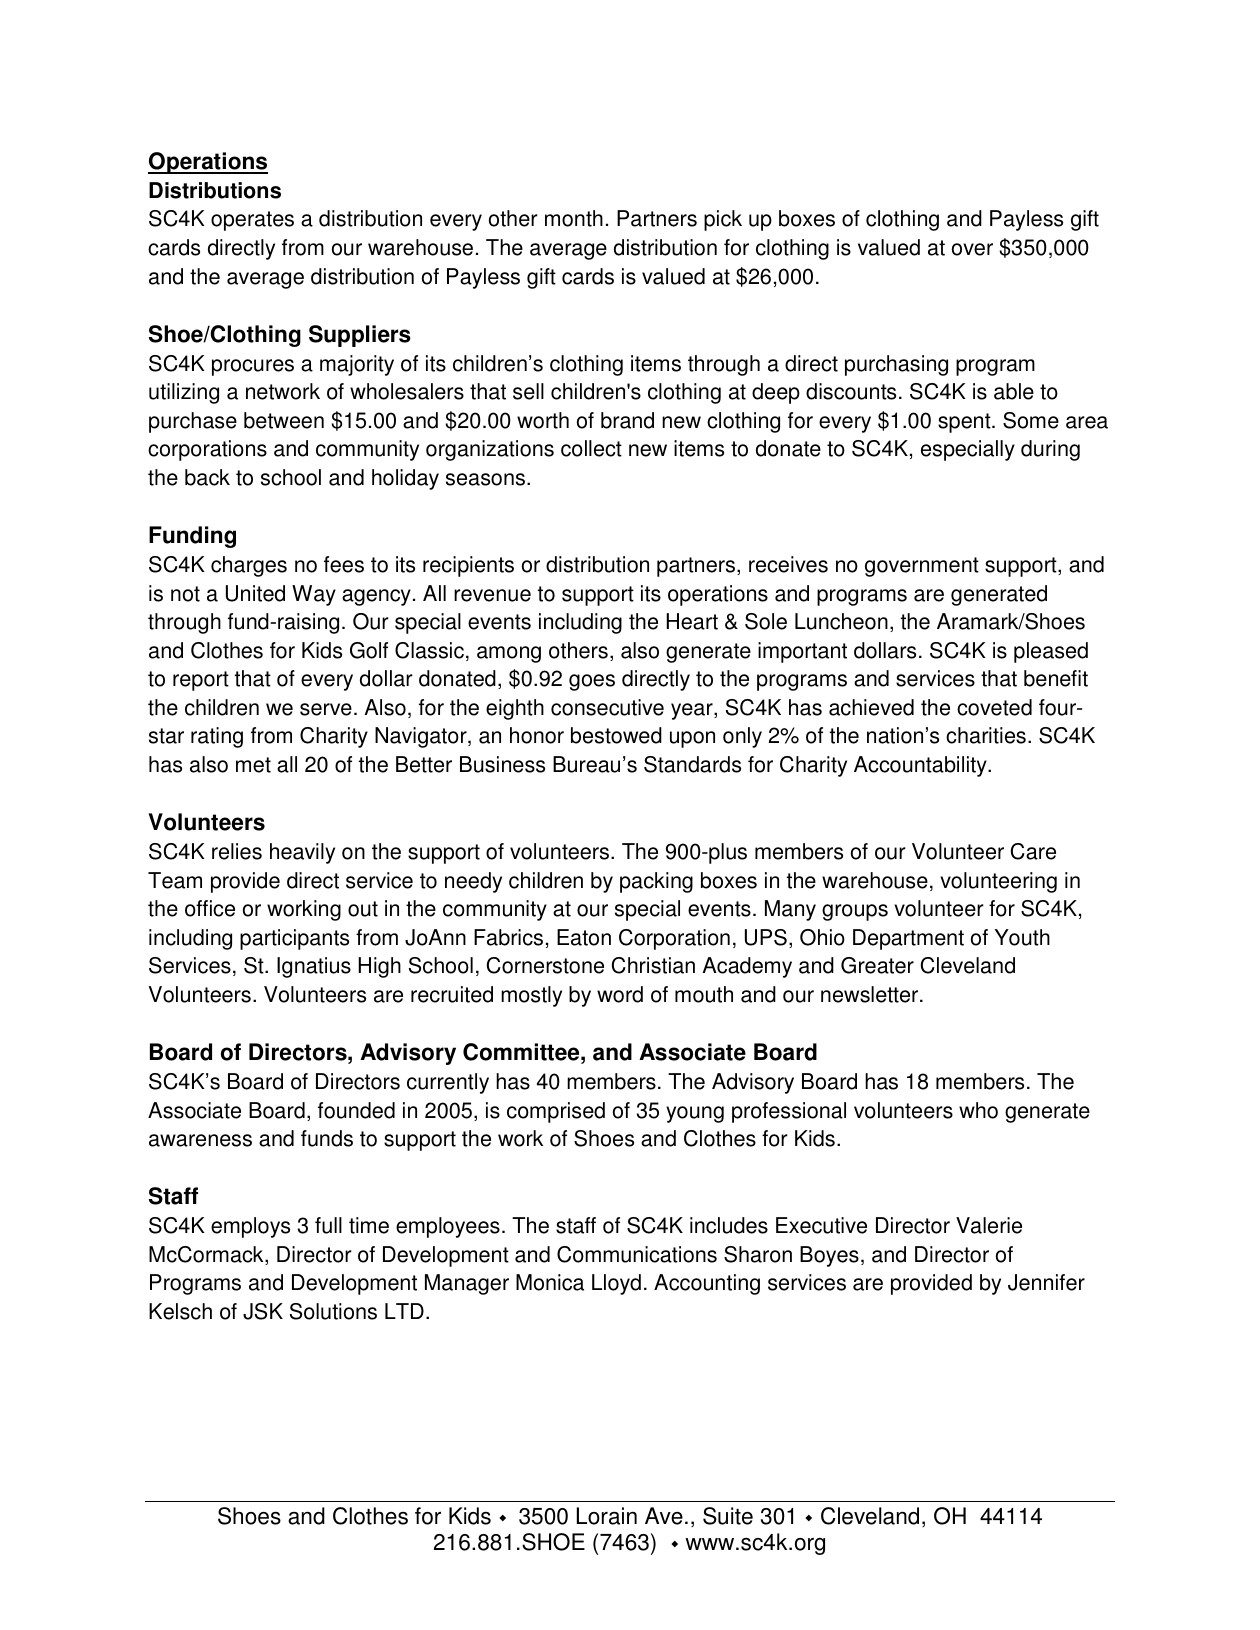 This page has height=1630, width=1260. What do you see at coordinates (896, 365) in the page?
I see `purchasing` at bounding box center [896, 365].
